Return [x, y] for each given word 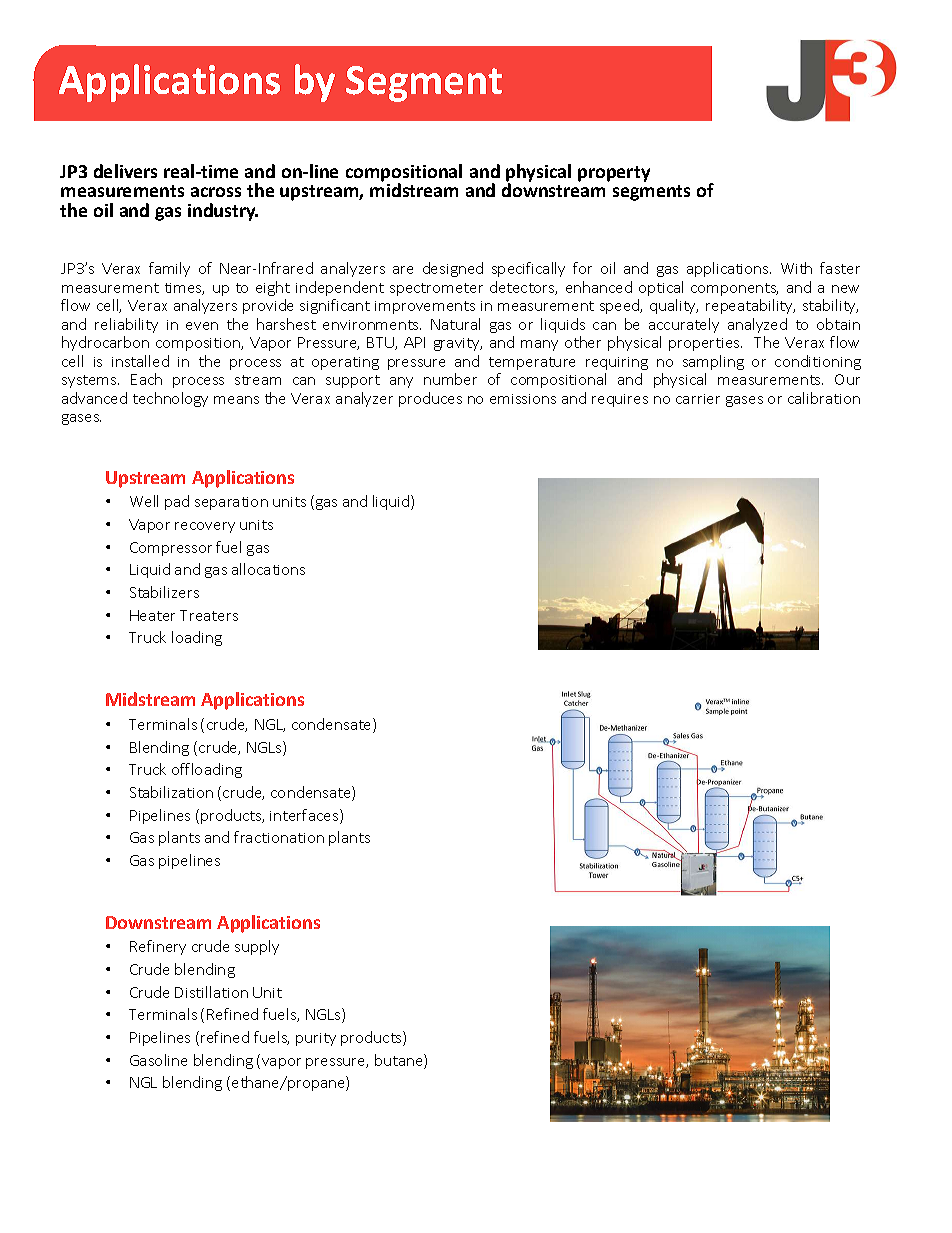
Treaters [209, 615]
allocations [268, 569]
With [796, 268]
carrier [698, 399]
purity [316, 1039]
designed [453, 269]
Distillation [211, 992]
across [216, 192]
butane [400, 1061]
